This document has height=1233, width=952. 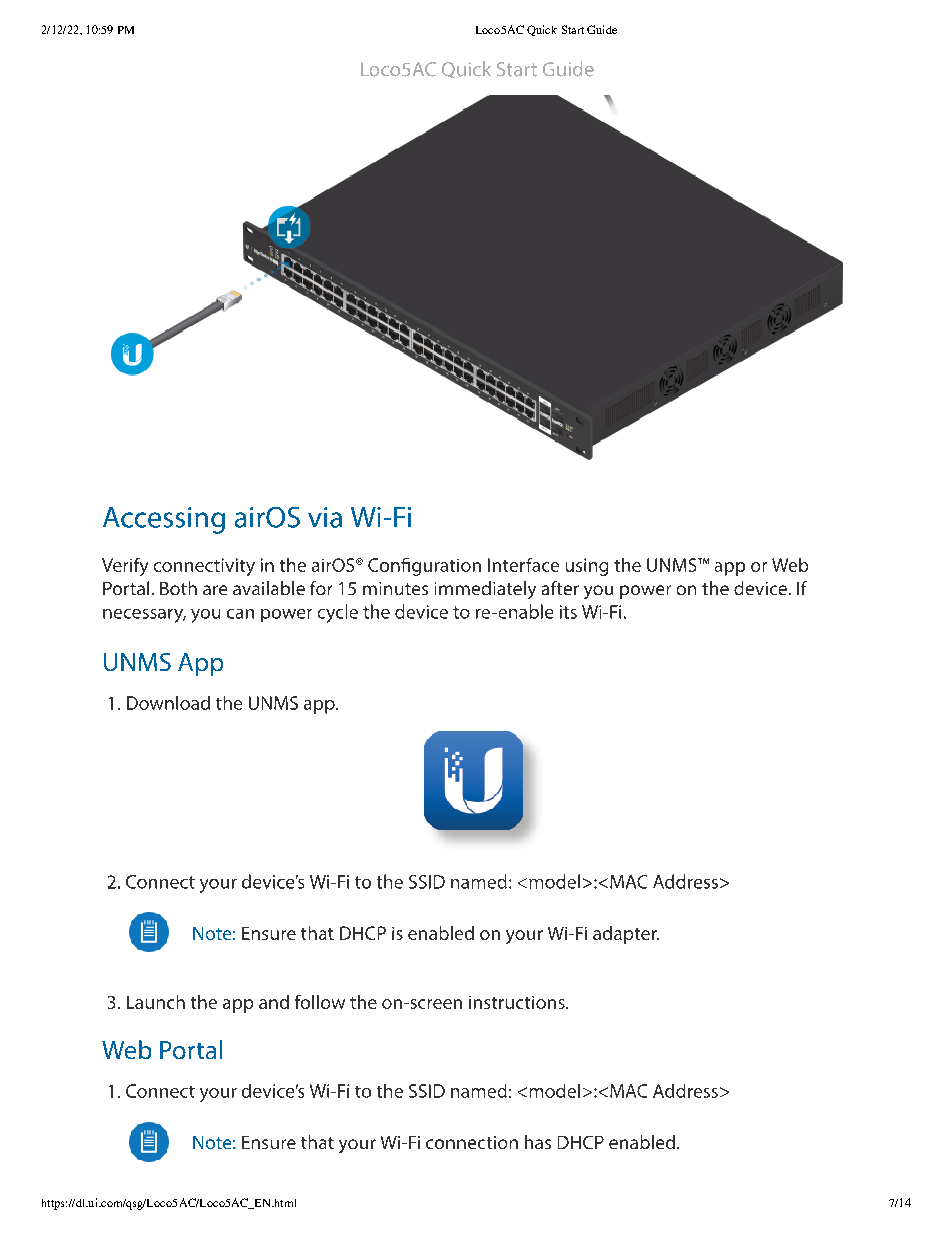 I want to click on adapter, so click(x=626, y=935).
